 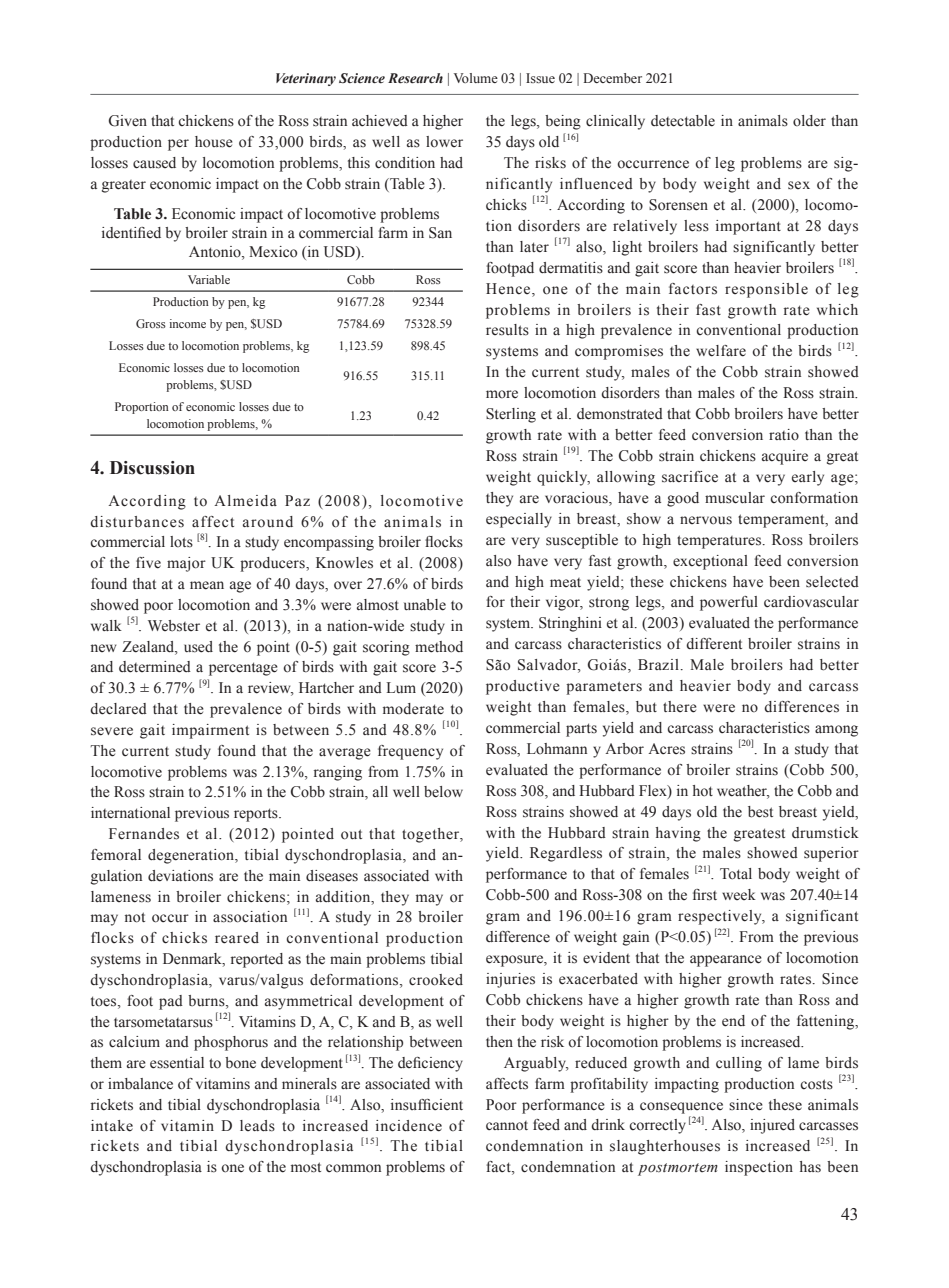 I want to click on Given, so click(x=128, y=121).
